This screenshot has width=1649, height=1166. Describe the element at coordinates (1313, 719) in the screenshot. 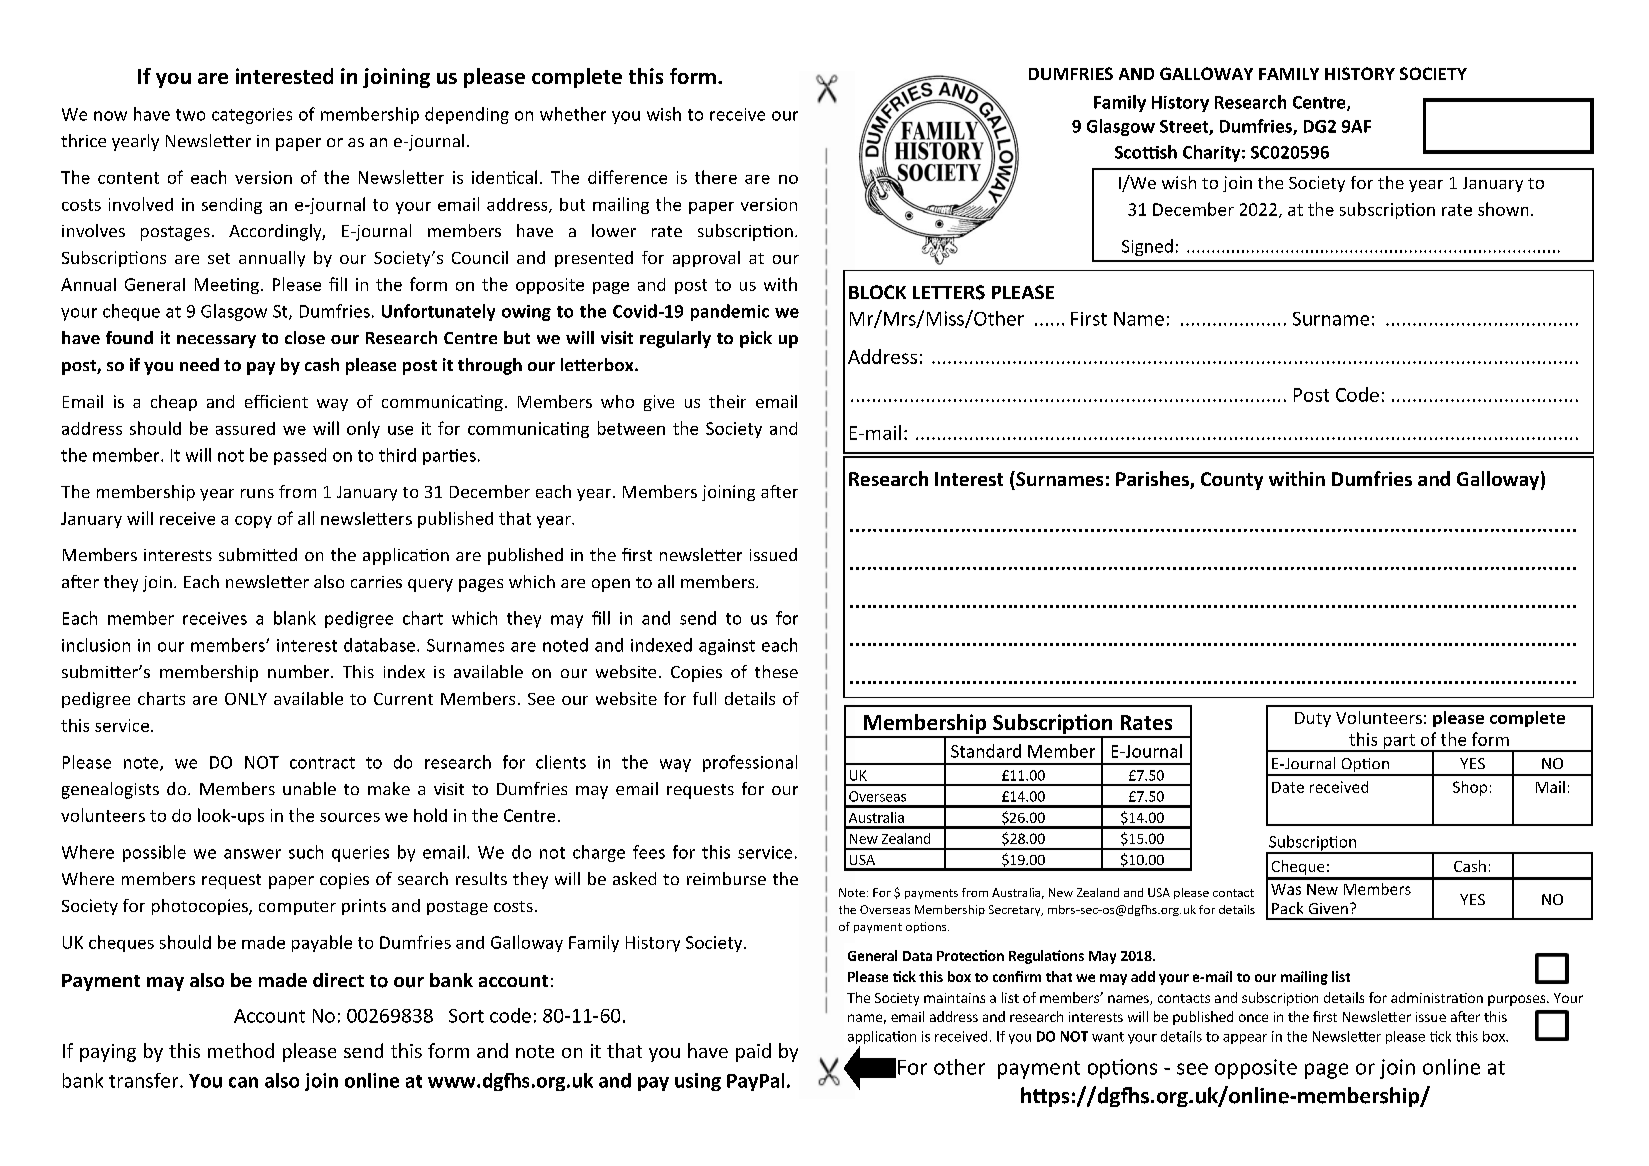

I see `Duty` at that location.
